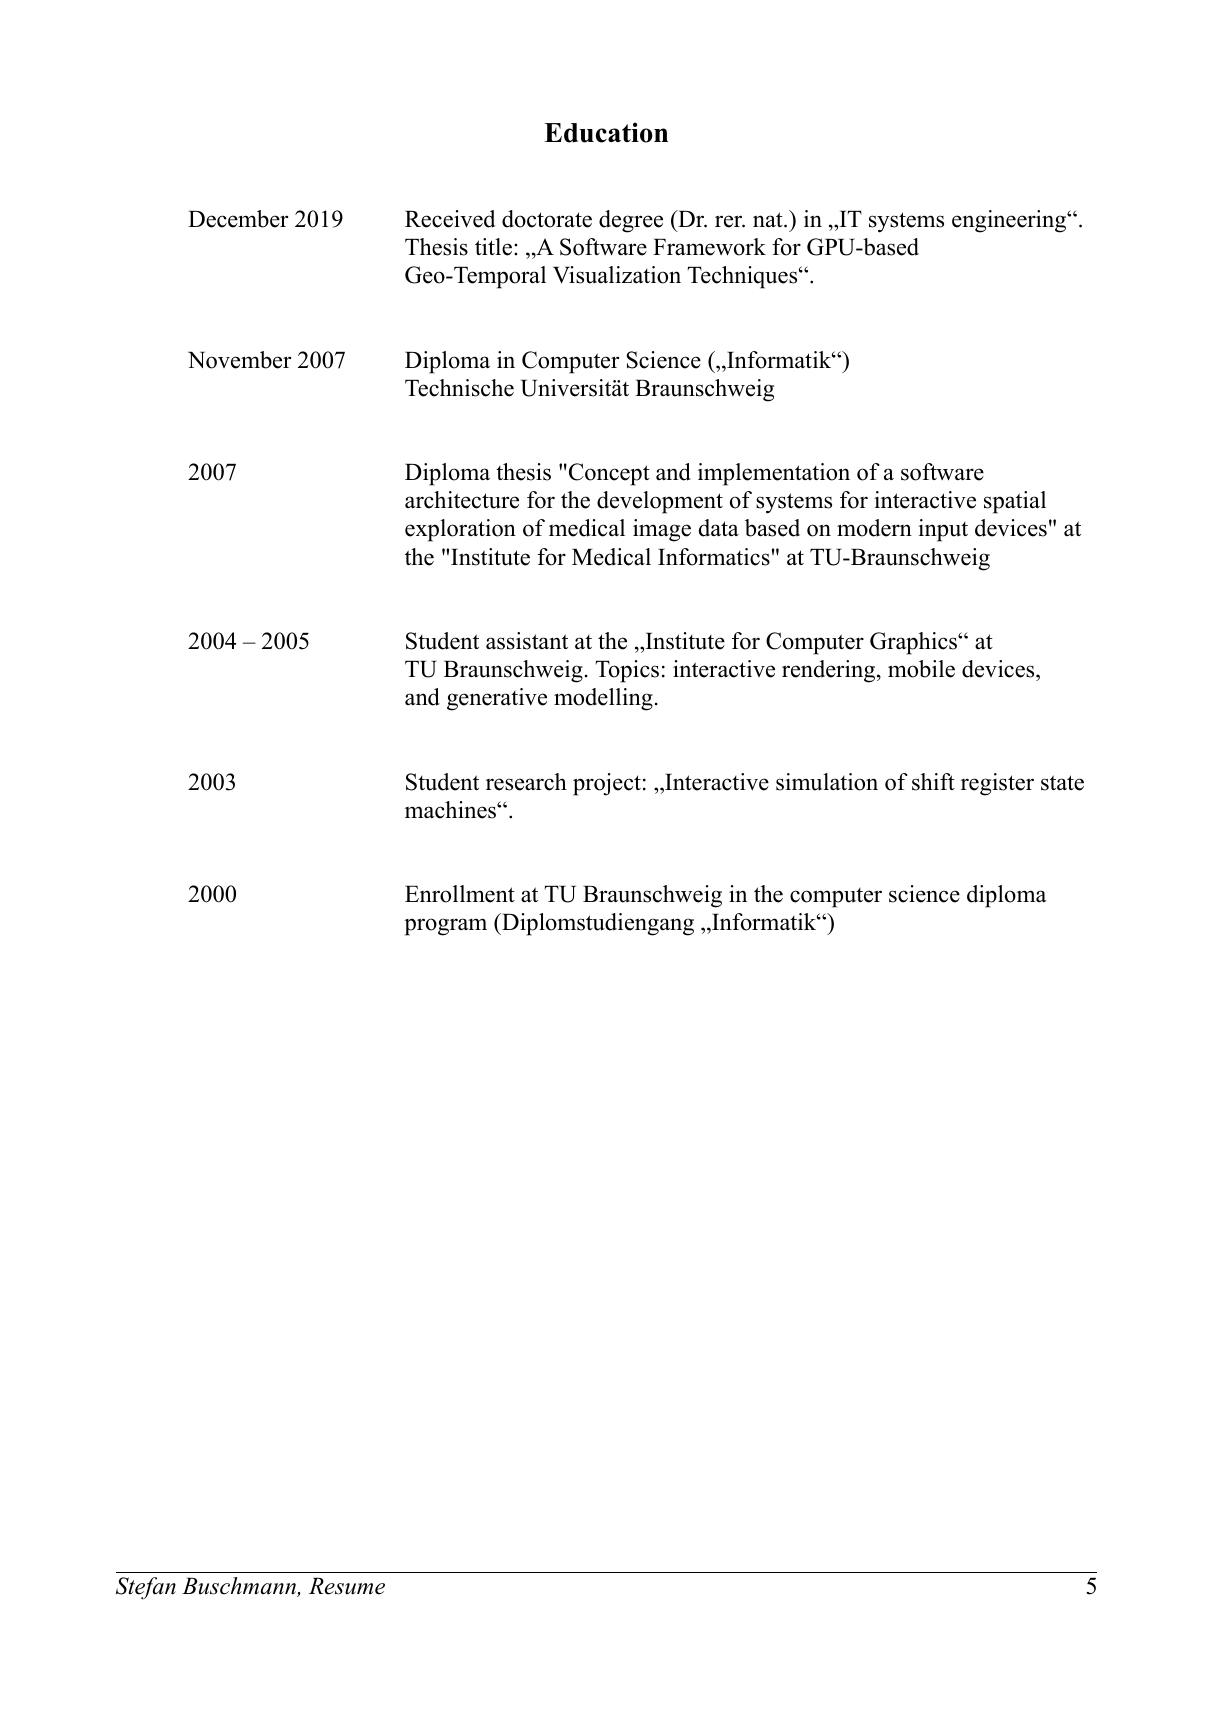  Describe the element at coordinates (347, 1586) in the page. I see `Resume` at that location.
